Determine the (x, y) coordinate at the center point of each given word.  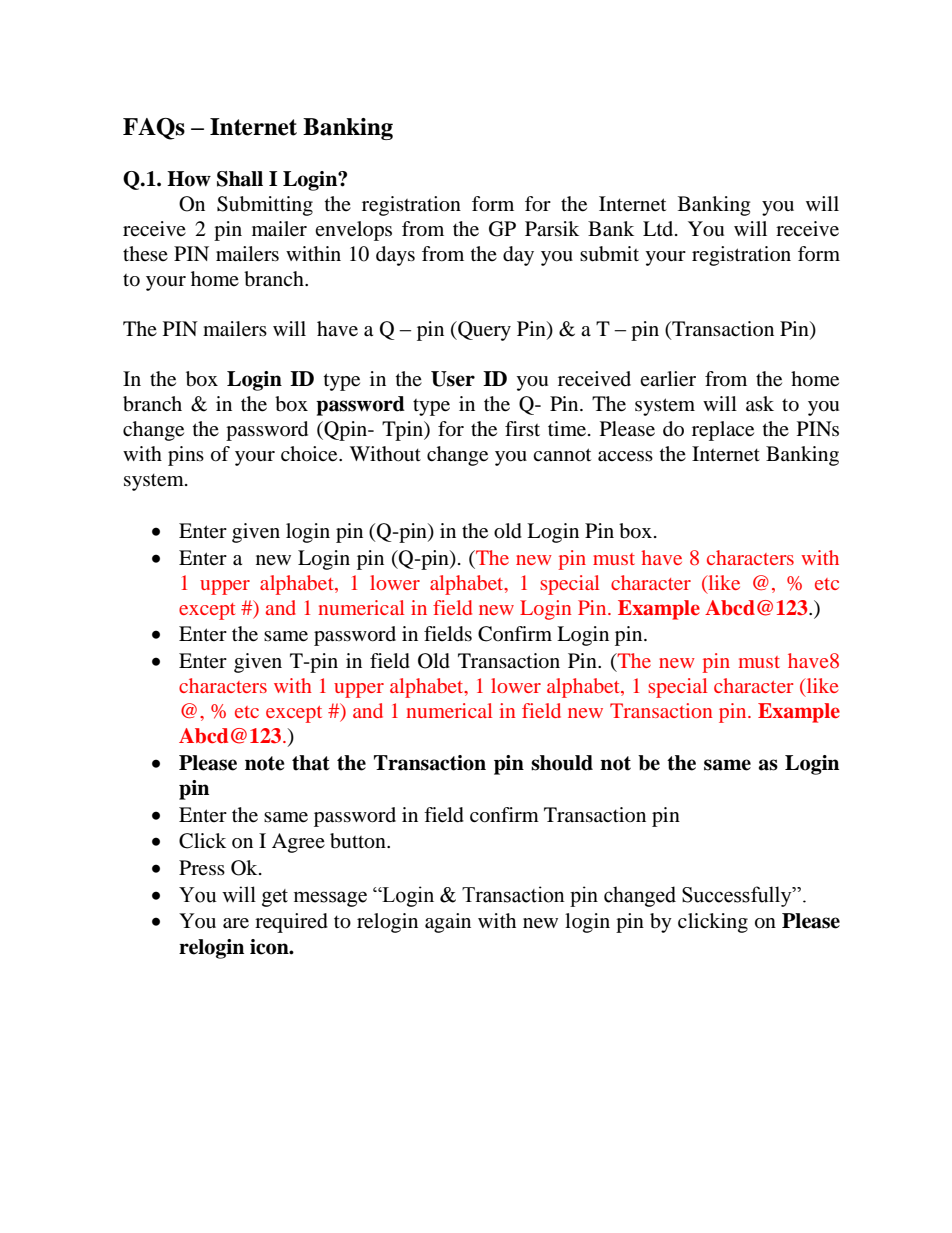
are (236, 923)
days (395, 256)
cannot (562, 454)
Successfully (738, 896)
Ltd (659, 228)
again (448, 923)
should (562, 763)
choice (310, 454)
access (625, 456)
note (265, 763)
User (453, 379)
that (311, 763)
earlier (668, 379)
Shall (240, 179)
